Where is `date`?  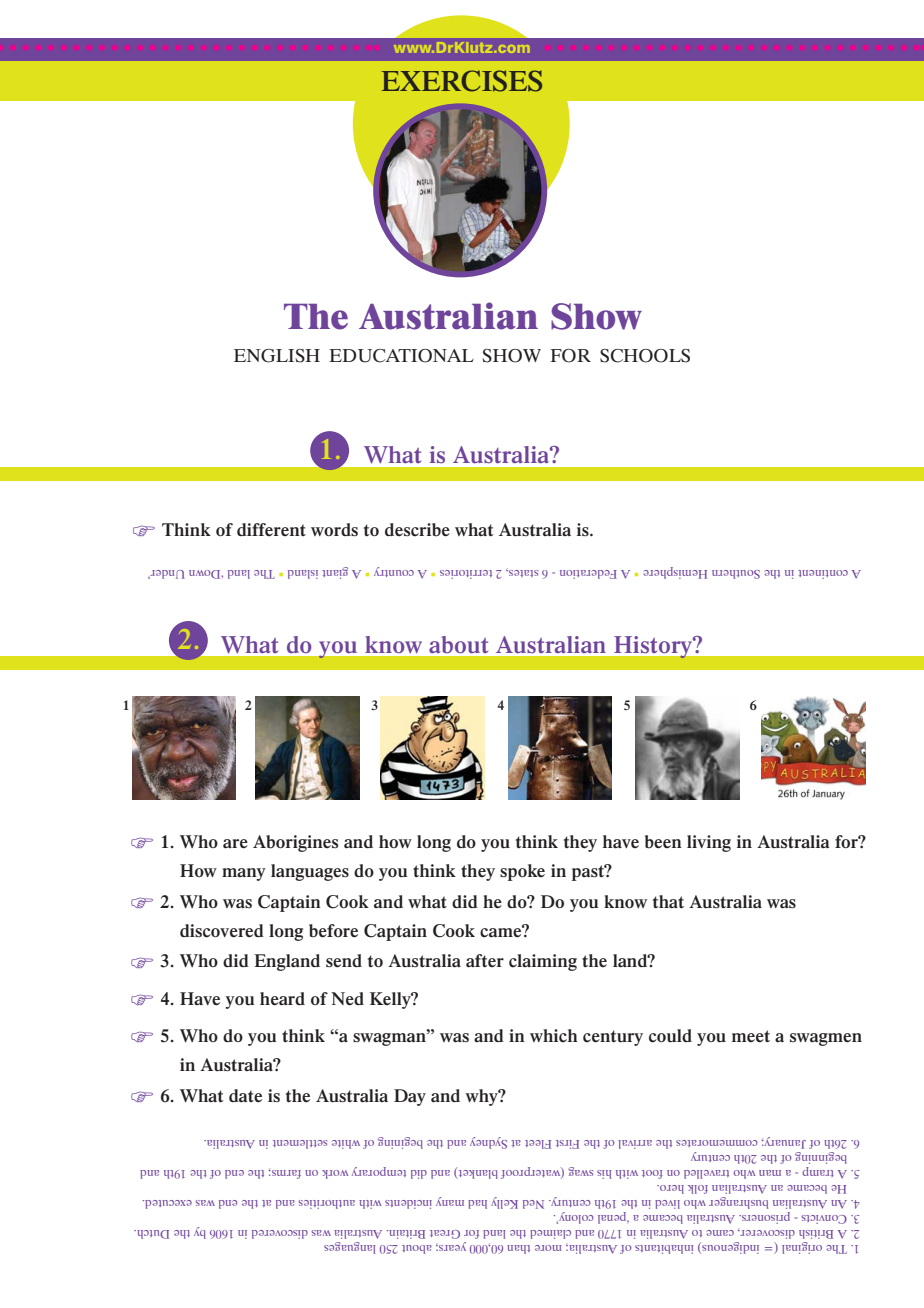 date is located at coordinates (245, 1096).
